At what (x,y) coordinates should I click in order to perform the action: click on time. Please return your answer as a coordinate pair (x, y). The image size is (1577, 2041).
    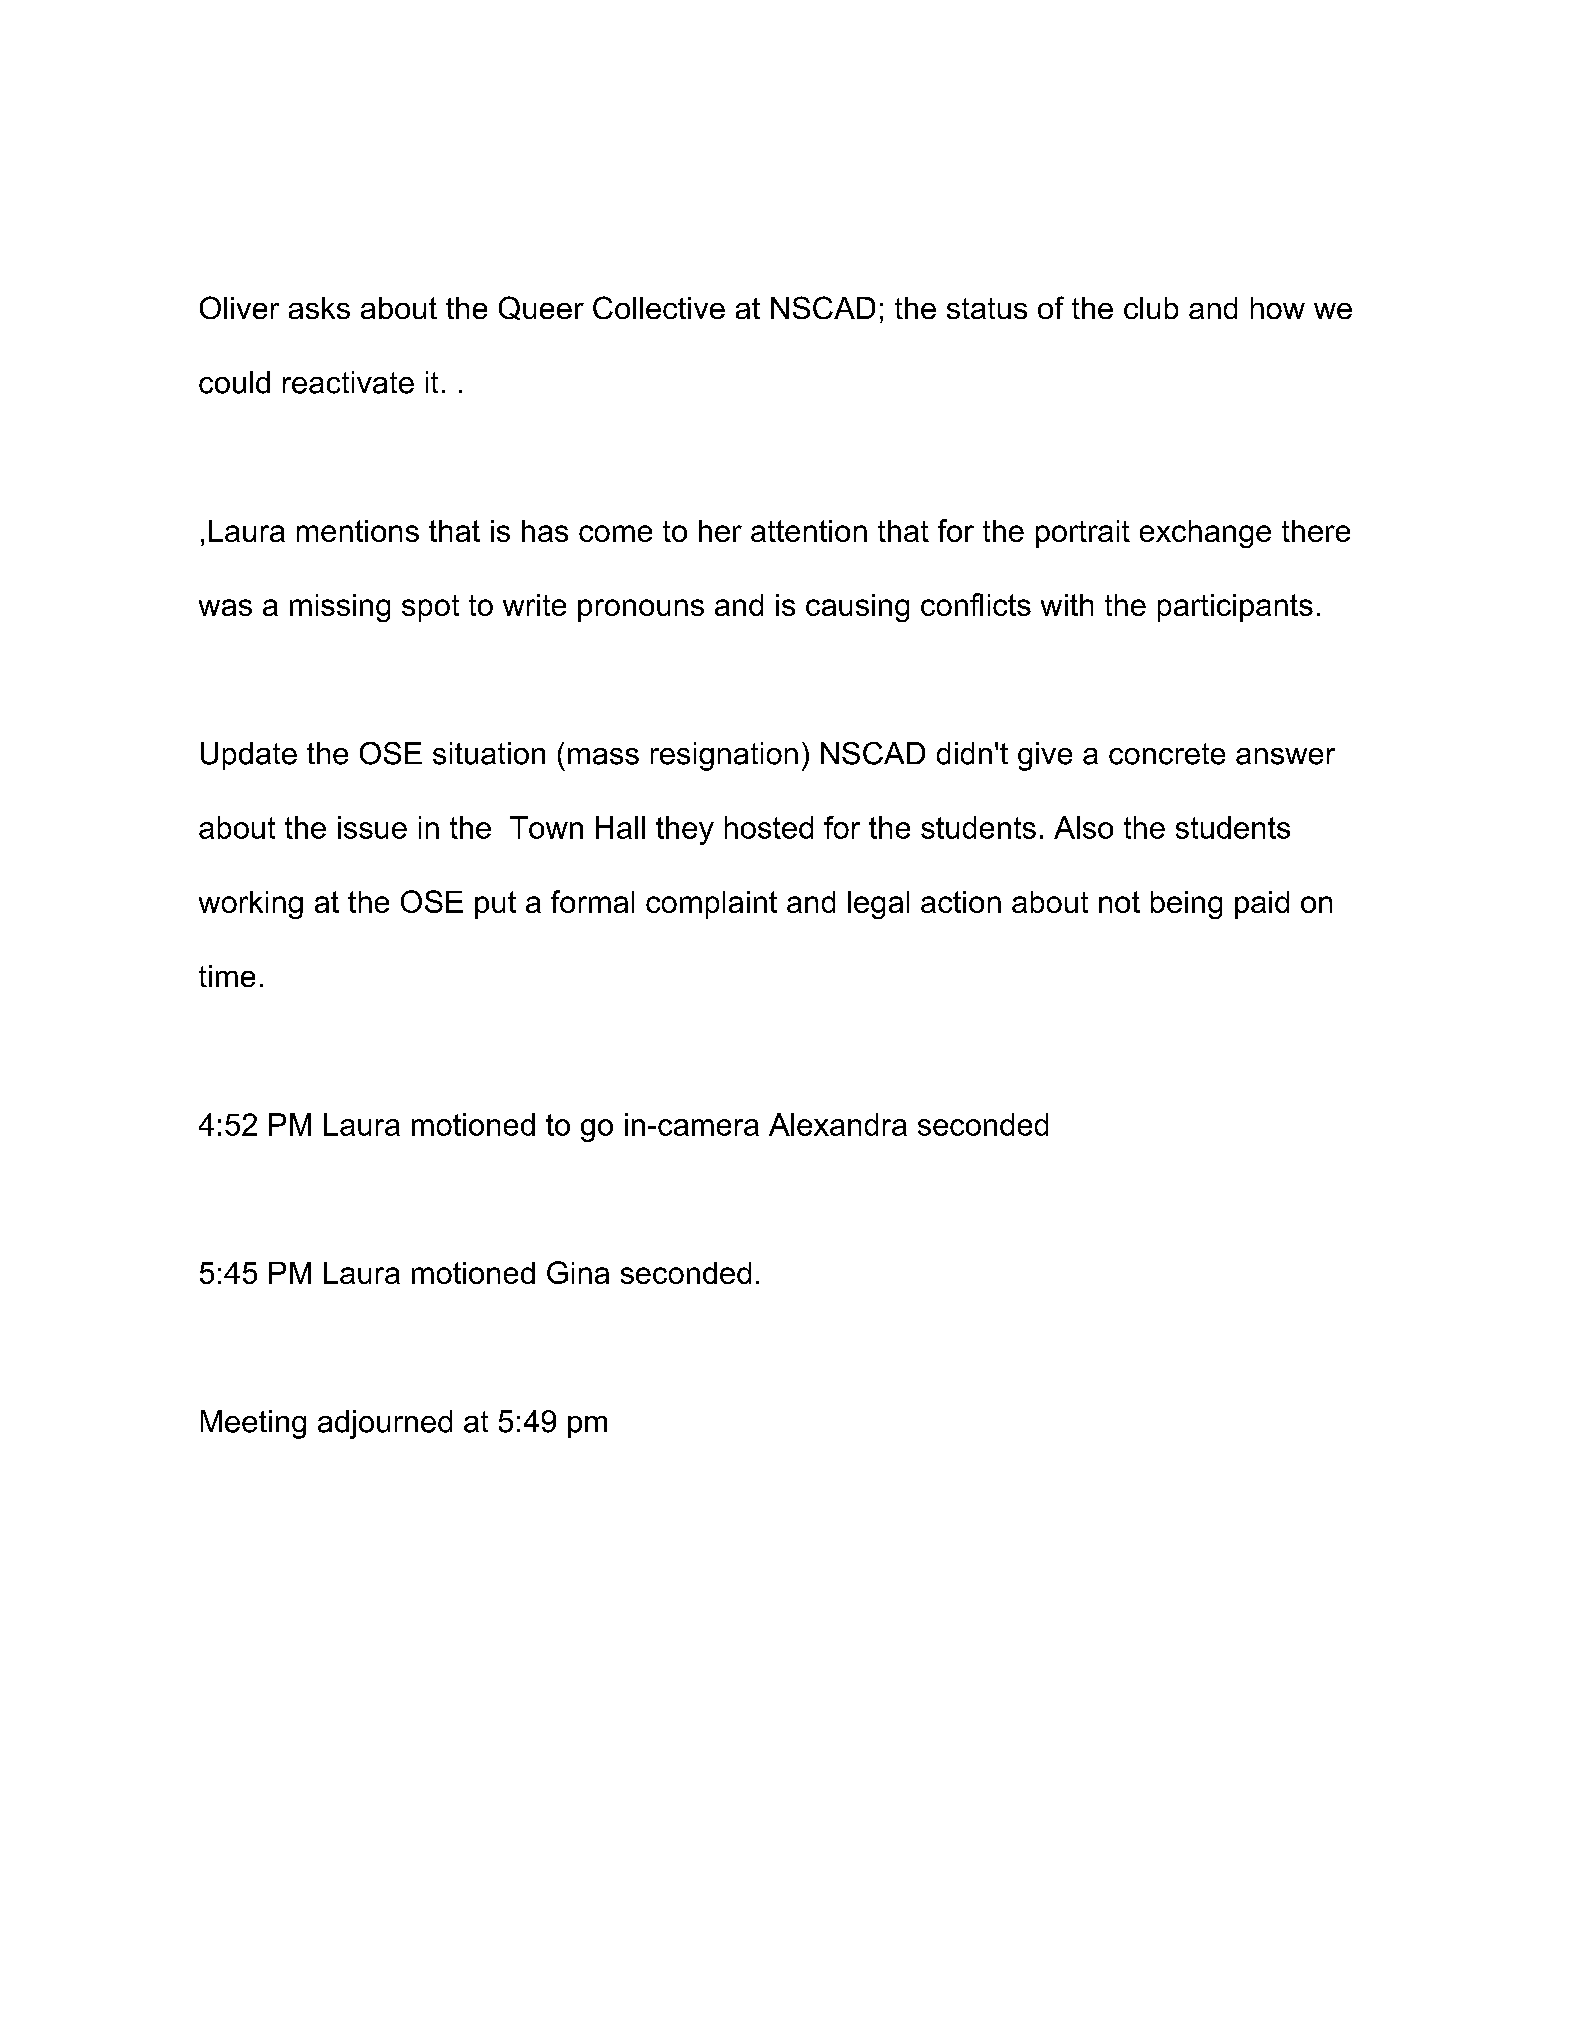
    Looking at the image, I should click on (227, 976).
